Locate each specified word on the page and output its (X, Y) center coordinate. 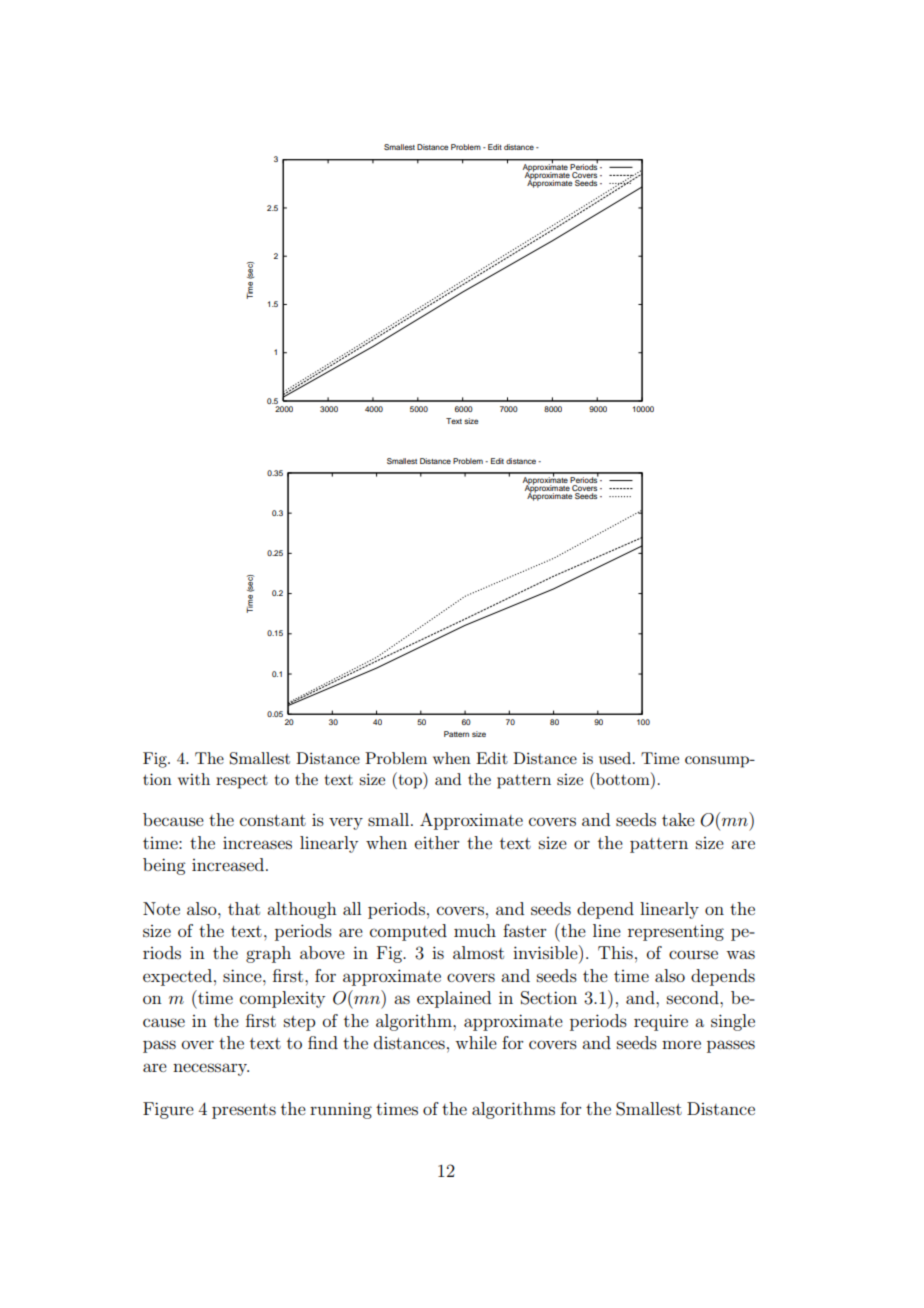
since (243, 975)
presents (244, 1111)
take (678, 819)
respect (242, 782)
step (299, 1023)
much (475, 930)
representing (676, 933)
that (244, 908)
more (681, 1044)
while (476, 1042)
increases (257, 843)
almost (478, 952)
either (437, 842)
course (693, 954)
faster (525, 930)
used (615, 758)
